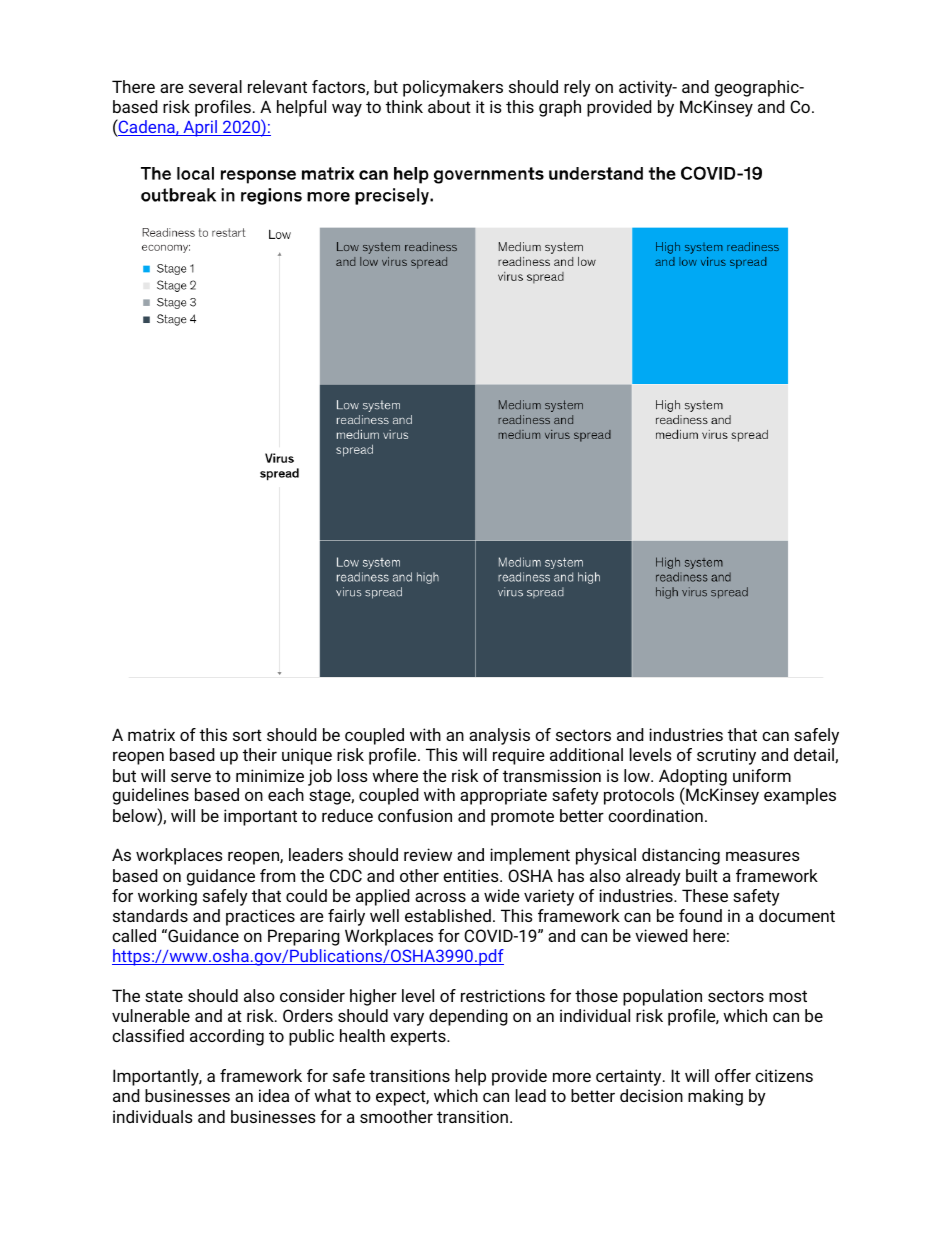 This screenshot has width=952, height=1233. What do you see at coordinates (200, 128) in the screenshot?
I see `April` at bounding box center [200, 128].
